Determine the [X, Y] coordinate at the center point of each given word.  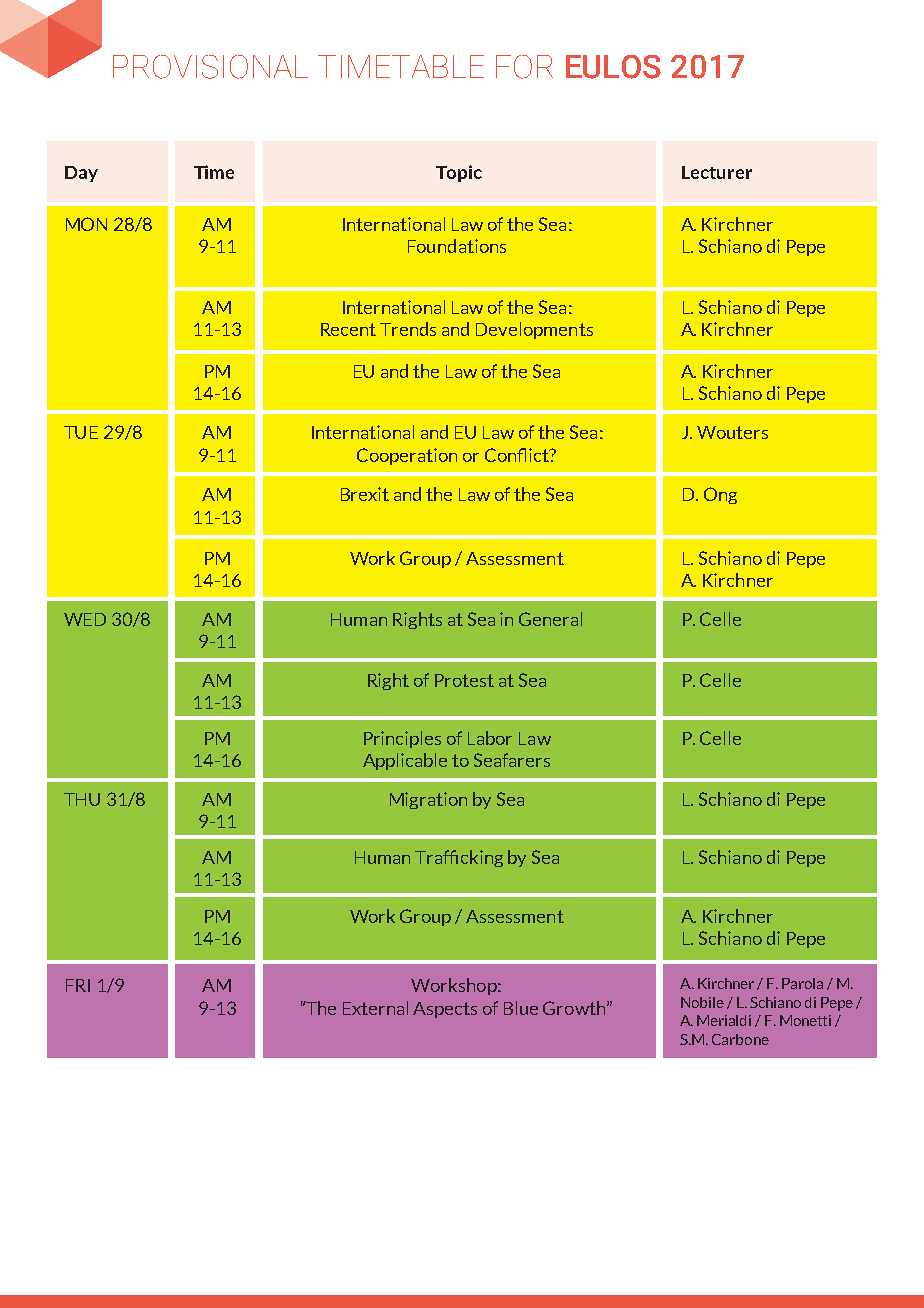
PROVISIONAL [210, 67]
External [375, 1008]
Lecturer [717, 172]
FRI [78, 985]
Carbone [740, 1039]
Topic [459, 173]
